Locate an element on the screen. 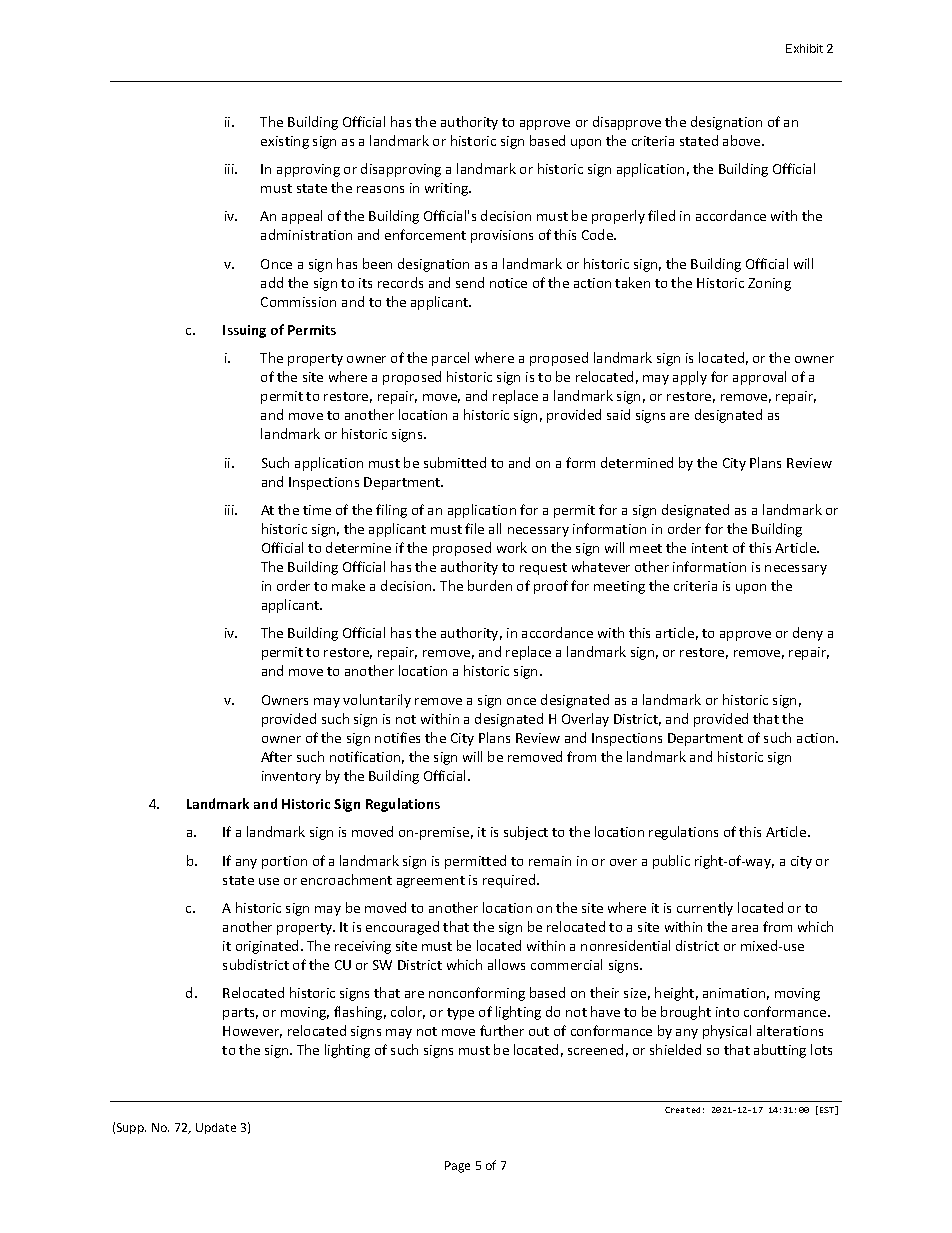 This screenshot has width=952, height=1233. time is located at coordinates (317, 510).
